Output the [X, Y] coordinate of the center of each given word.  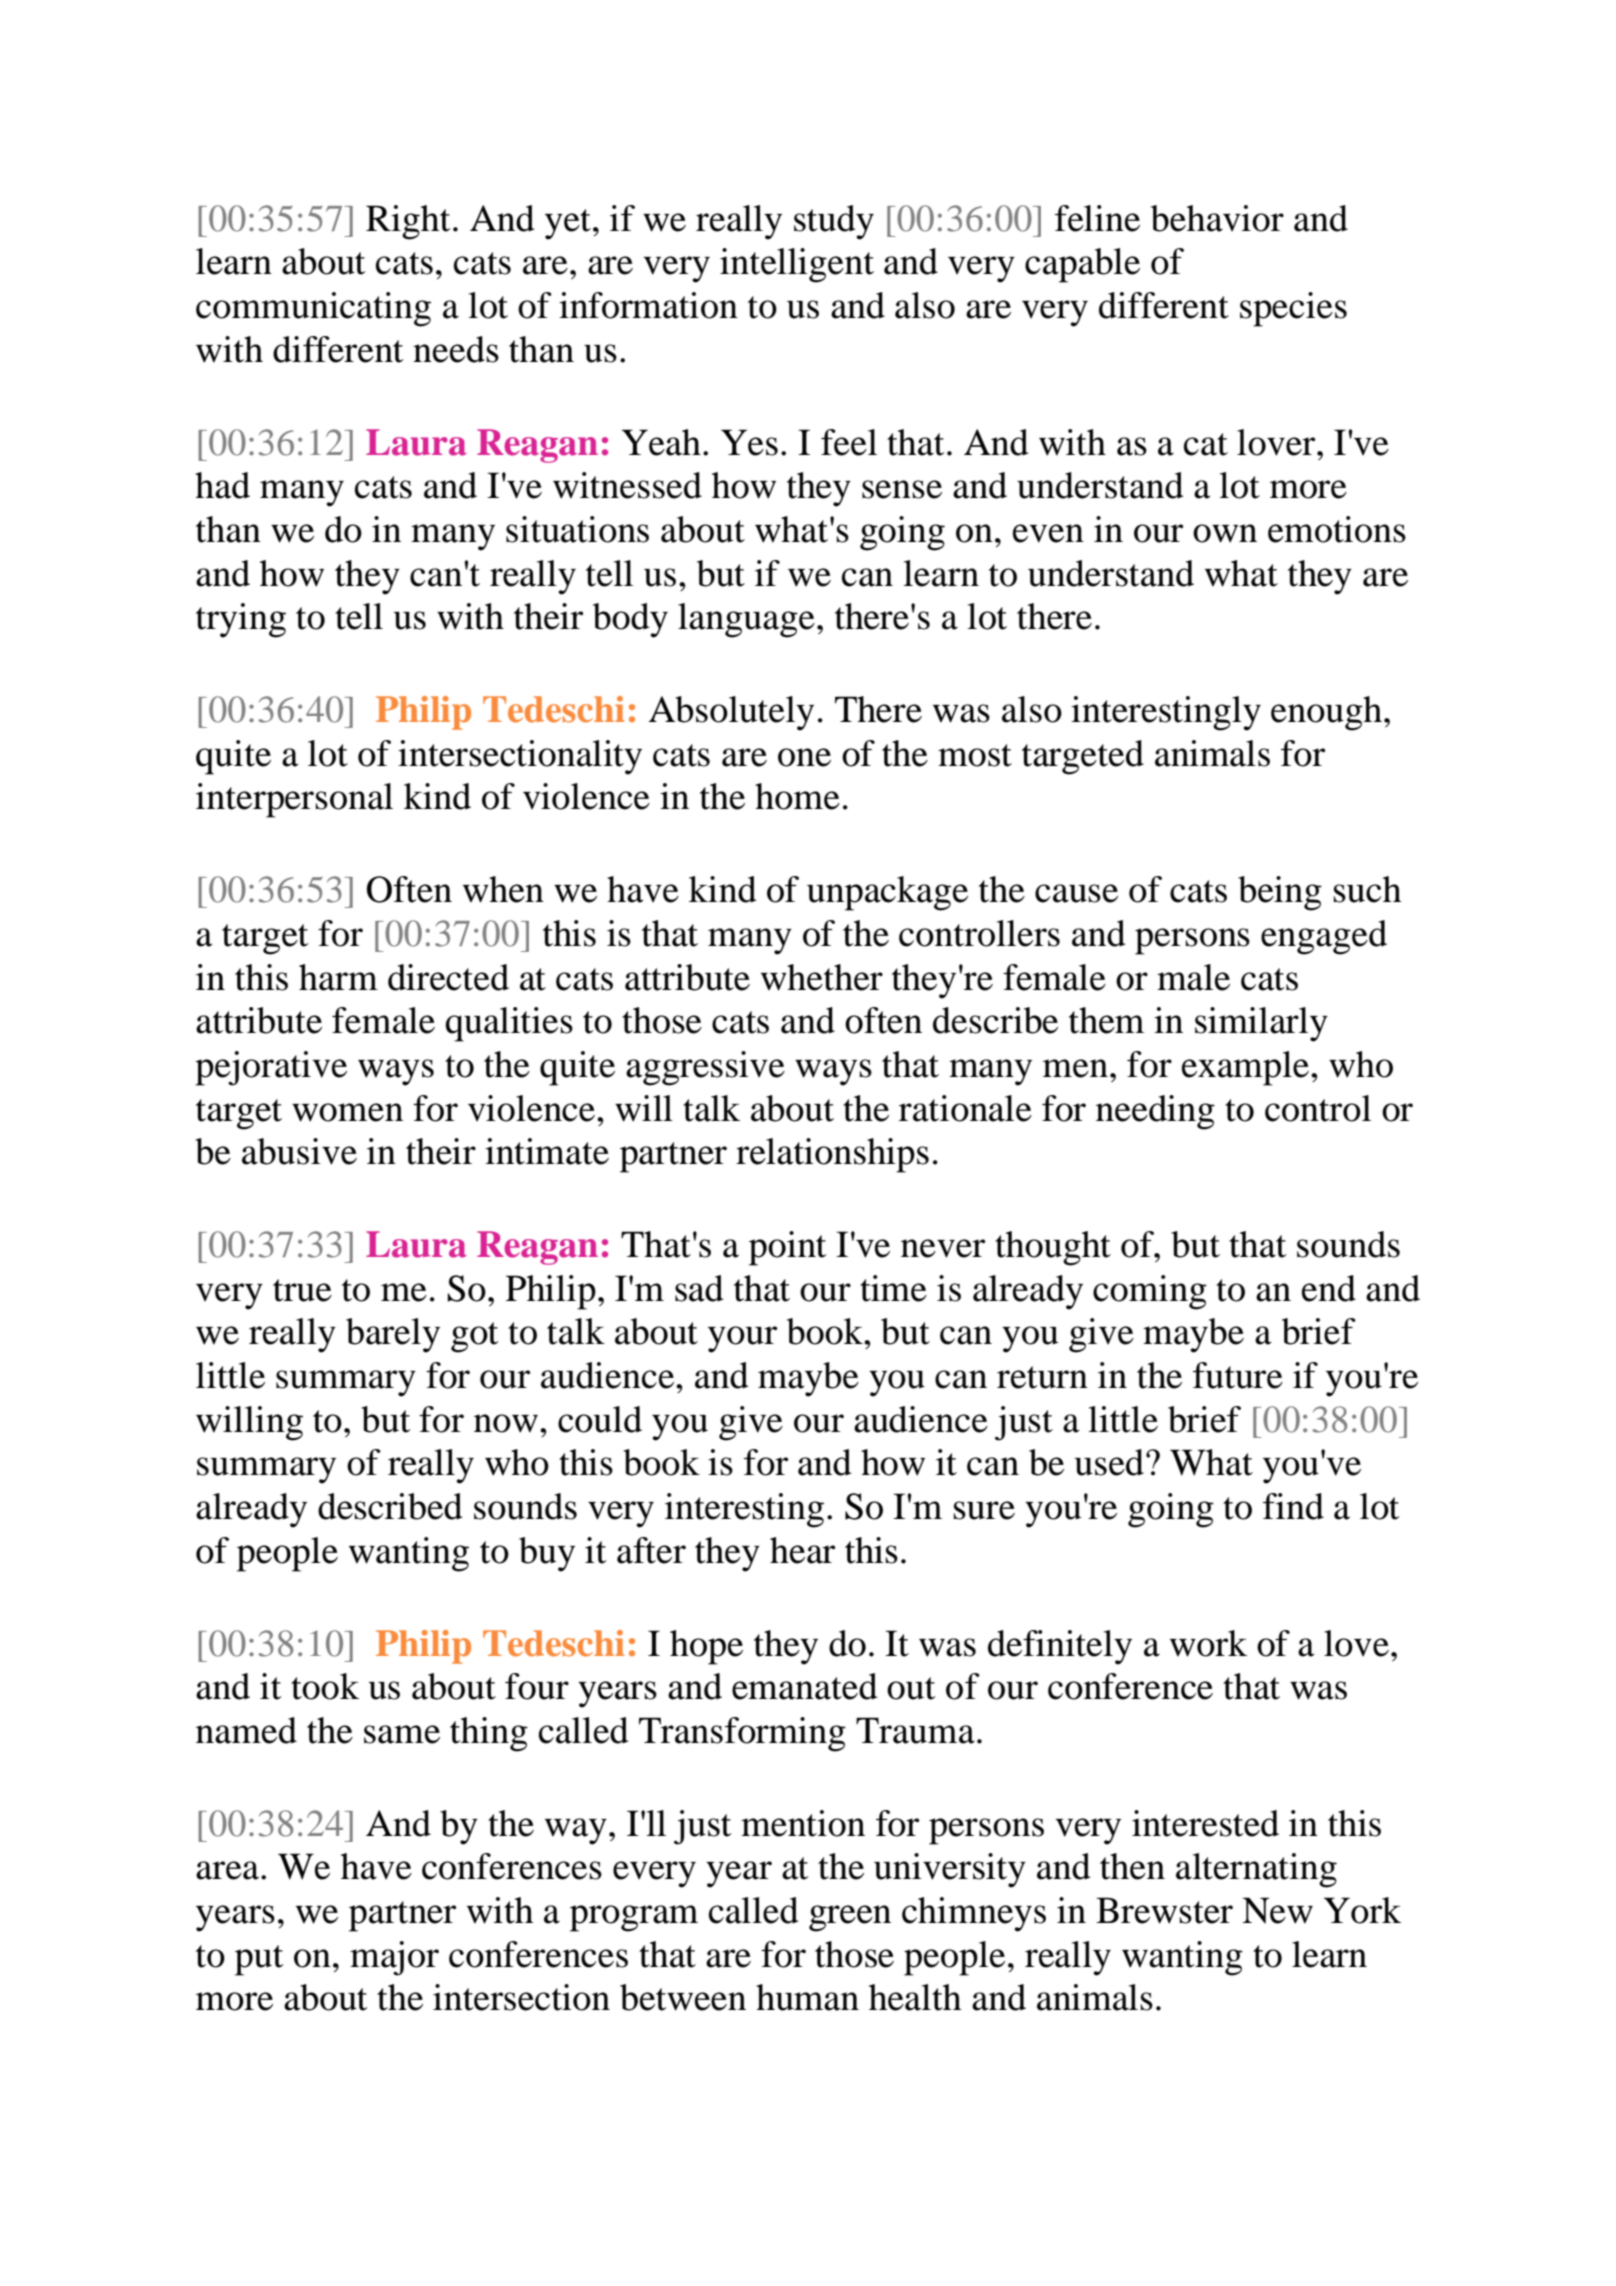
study [834, 222]
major [394, 1958]
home [797, 796]
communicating [313, 309]
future [1238, 1375]
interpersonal [294, 800]
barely [393, 1335]
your [742, 1339]
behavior [1217, 218]
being [1280, 893]
